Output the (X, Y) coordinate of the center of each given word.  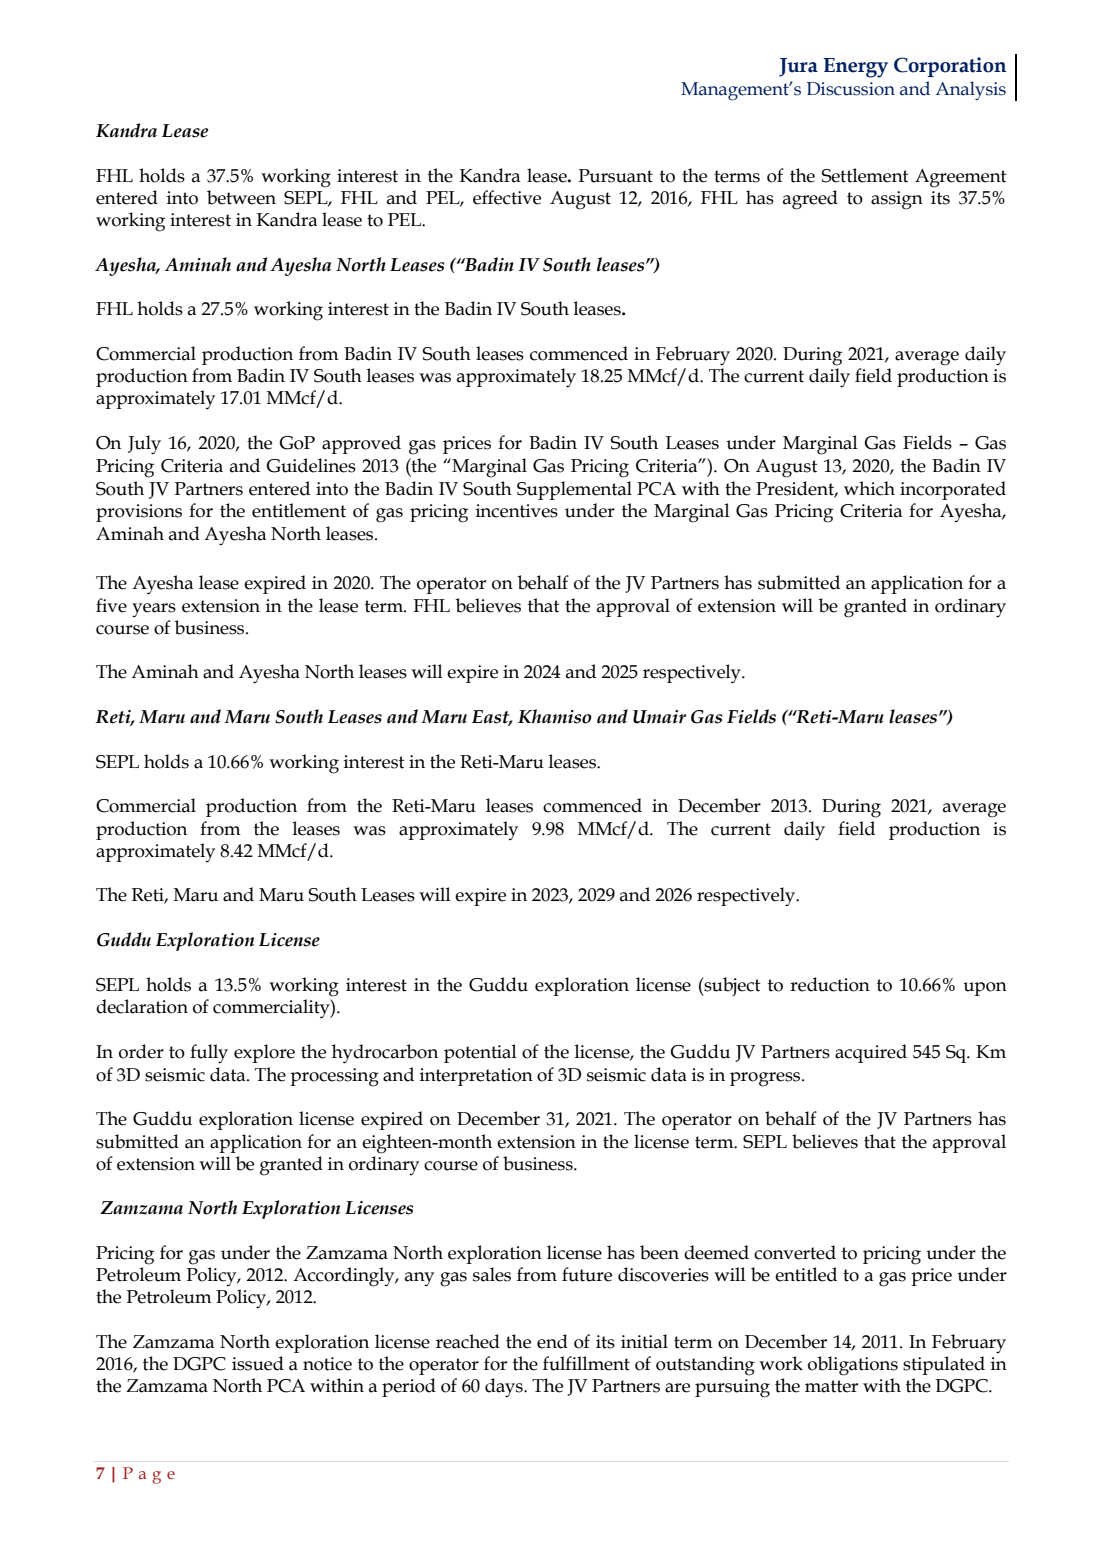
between (241, 197)
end (552, 1341)
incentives (517, 511)
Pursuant (615, 176)
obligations (853, 1366)
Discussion (851, 89)
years (154, 610)
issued (258, 1363)
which (869, 488)
